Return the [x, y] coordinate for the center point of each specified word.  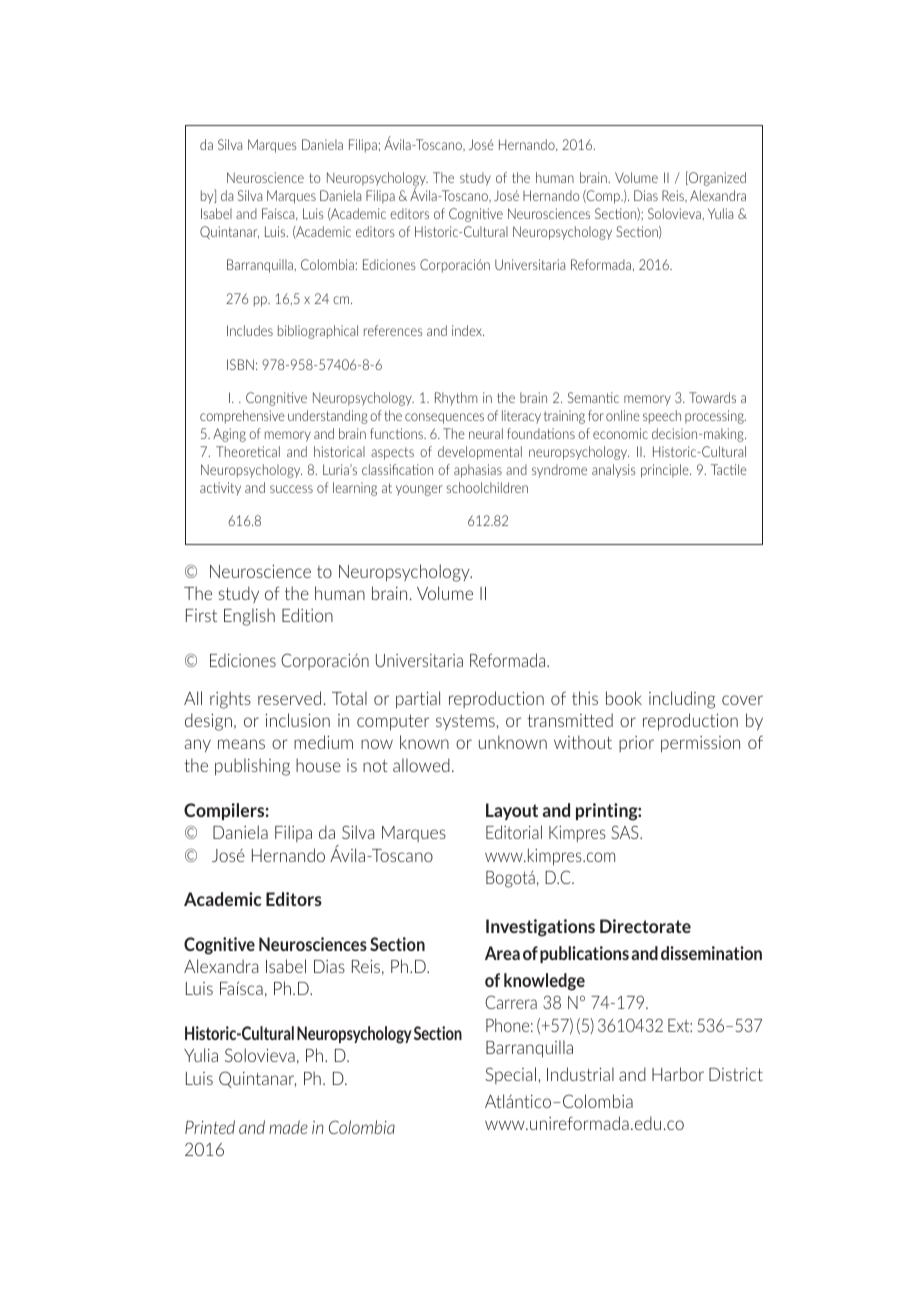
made [288, 1127]
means [241, 744]
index [468, 330]
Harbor [678, 1074]
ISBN [240, 364]
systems [465, 722]
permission [700, 744]
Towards [712, 397]
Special [510, 1075]
